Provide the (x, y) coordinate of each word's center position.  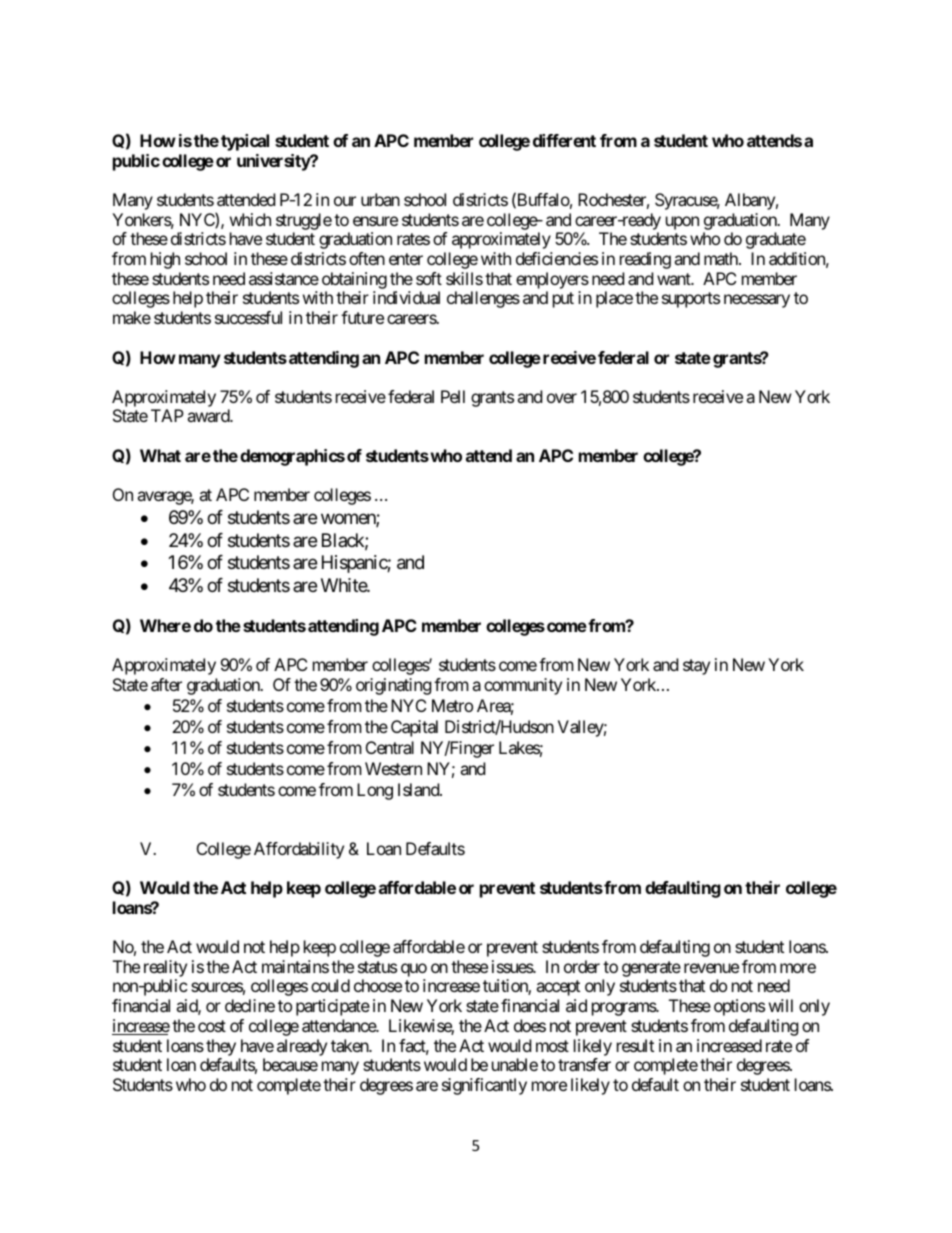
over (562, 398)
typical (245, 142)
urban (380, 199)
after (166, 684)
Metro (452, 705)
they (221, 1047)
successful (248, 317)
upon (682, 223)
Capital (414, 728)
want (675, 279)
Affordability (299, 850)
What (160, 455)
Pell (453, 396)
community (523, 686)
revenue (711, 968)
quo (414, 970)
